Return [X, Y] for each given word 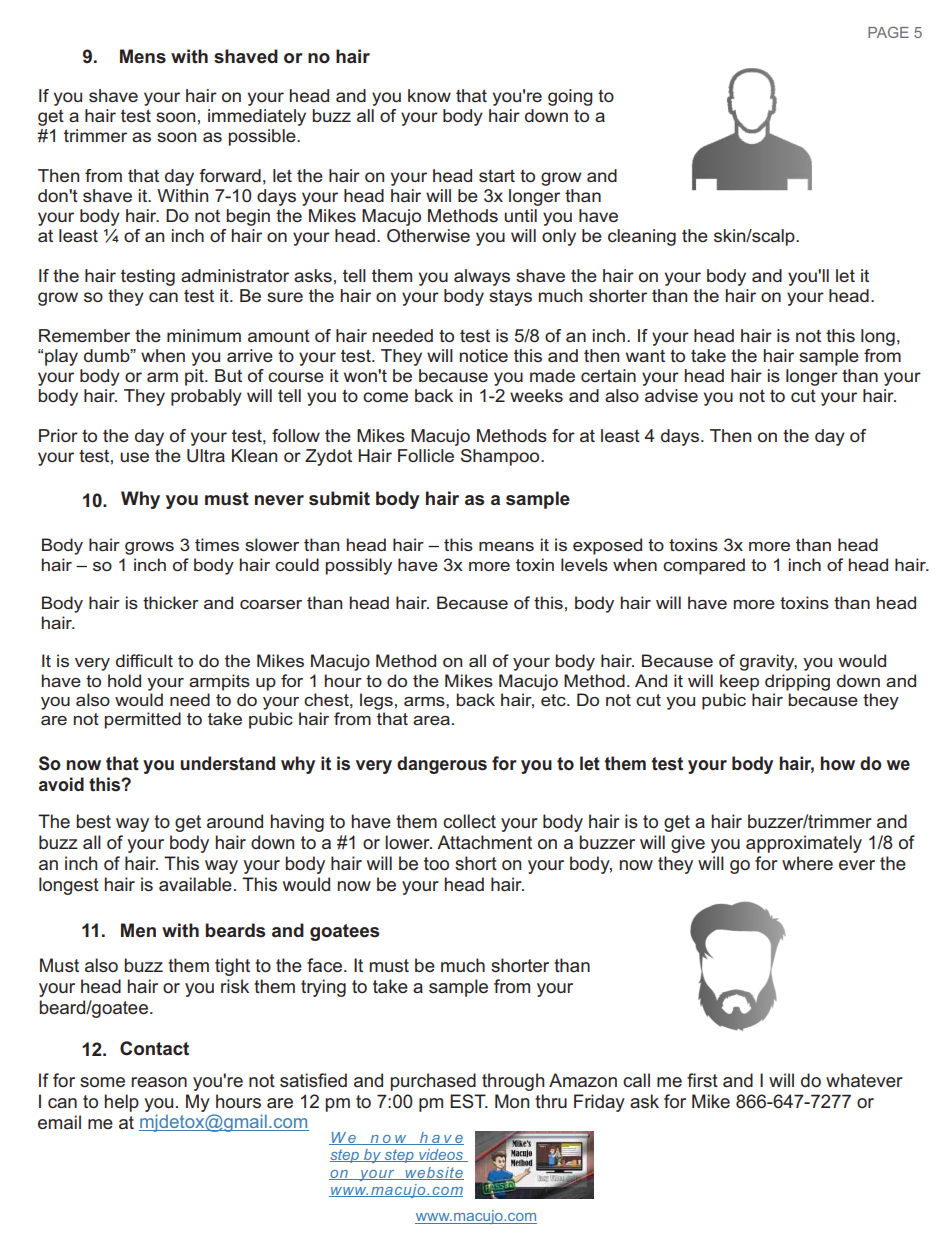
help [122, 1103]
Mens [143, 56]
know [429, 95]
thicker [171, 602]
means [506, 546]
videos [441, 1155]
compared [704, 566]
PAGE [888, 32]
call [636, 1080]
